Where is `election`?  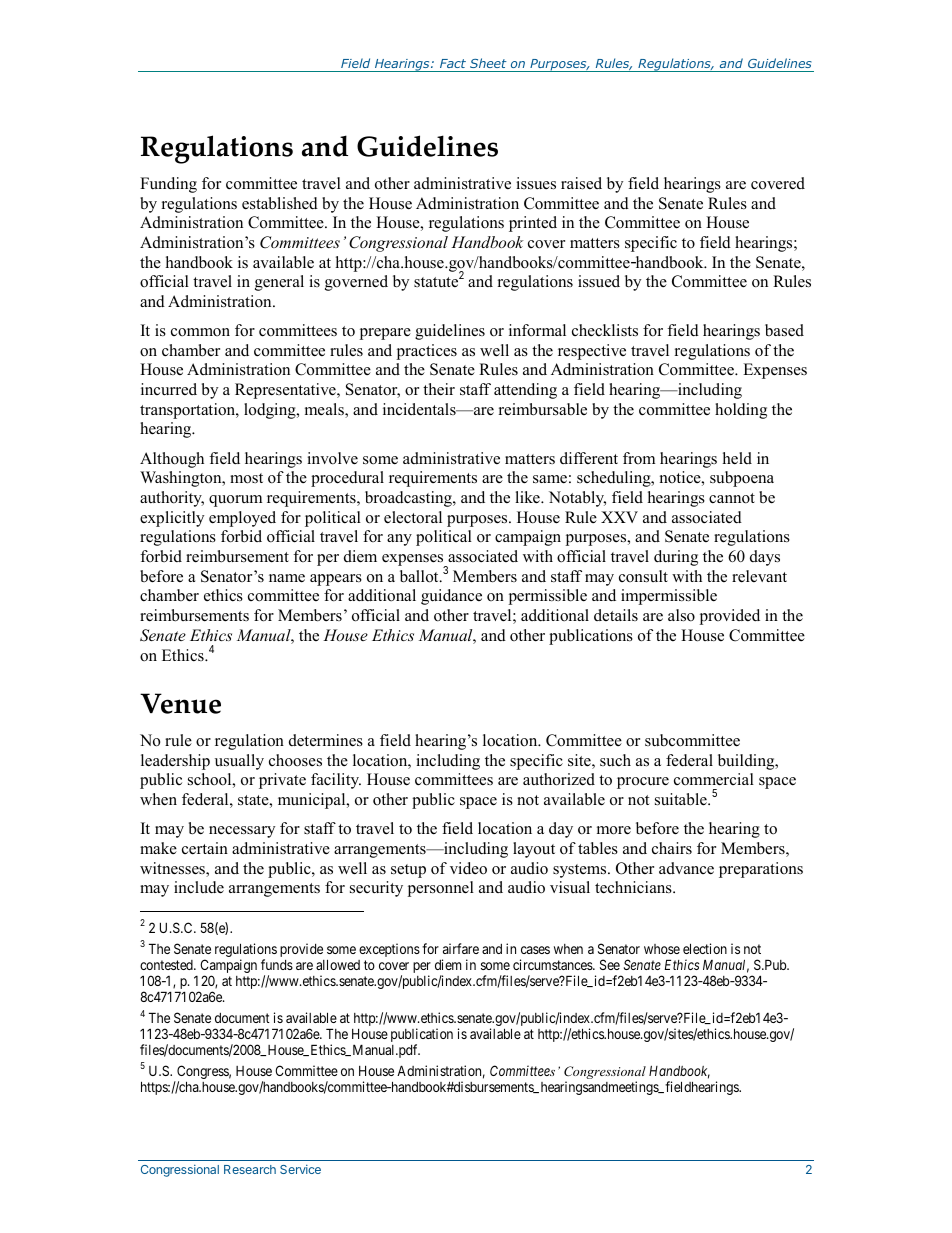 election is located at coordinates (705, 948).
